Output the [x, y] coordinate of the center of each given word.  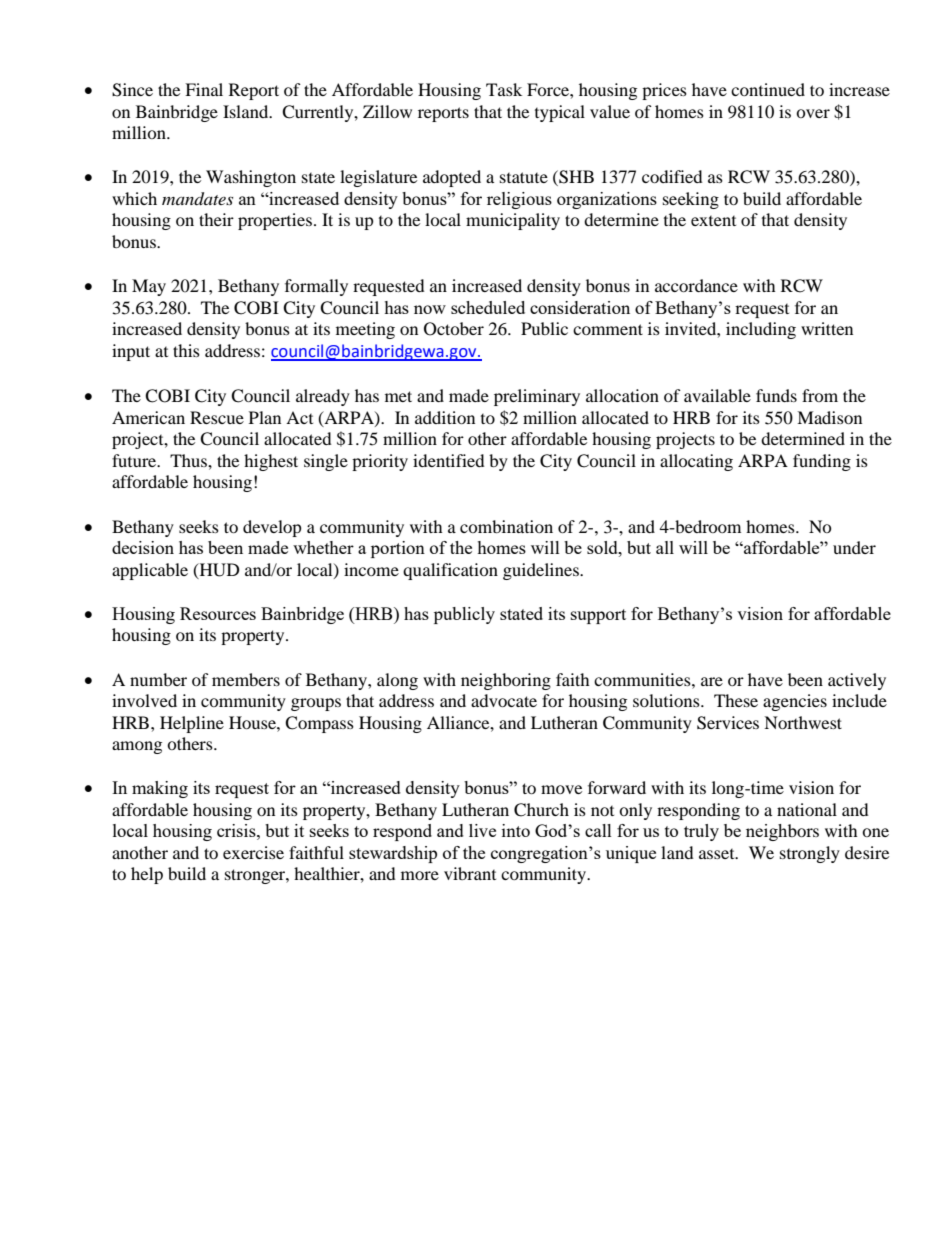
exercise [253, 852]
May [149, 287]
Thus [189, 460]
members [246, 679]
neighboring [506, 681]
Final [204, 89]
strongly [810, 854]
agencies [795, 702]
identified [449, 460]
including [761, 330]
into [516, 830]
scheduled [488, 307]
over [813, 113]
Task [504, 89]
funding [822, 462]
